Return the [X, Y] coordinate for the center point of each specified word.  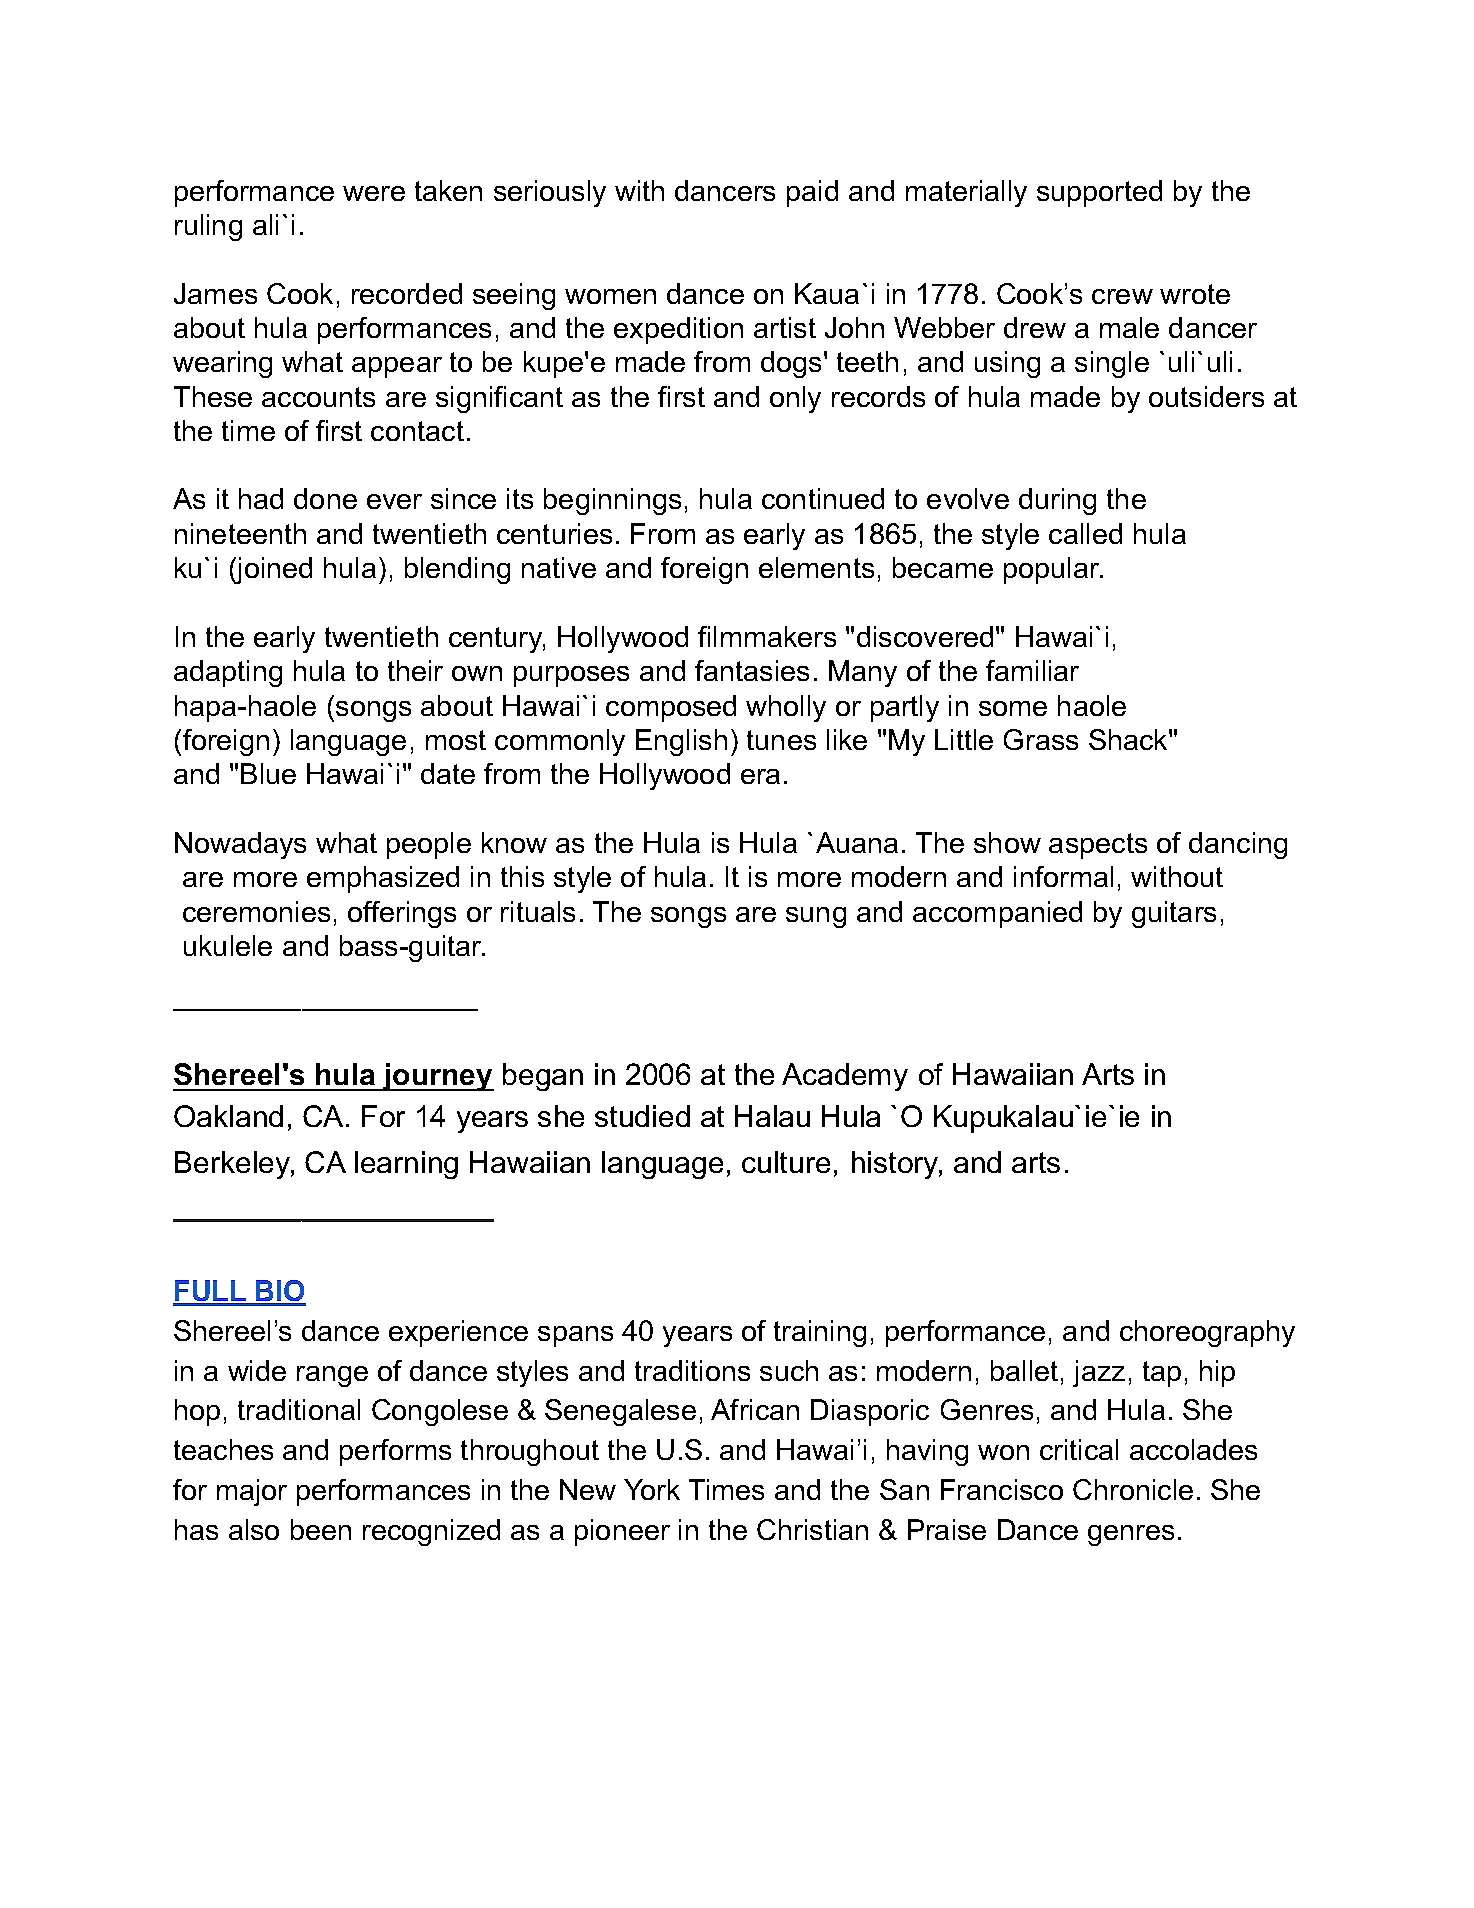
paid [812, 193]
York [652, 1489]
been [321, 1529]
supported [1099, 193]
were [374, 193]
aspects [1098, 846]
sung [816, 917]
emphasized [383, 879]
